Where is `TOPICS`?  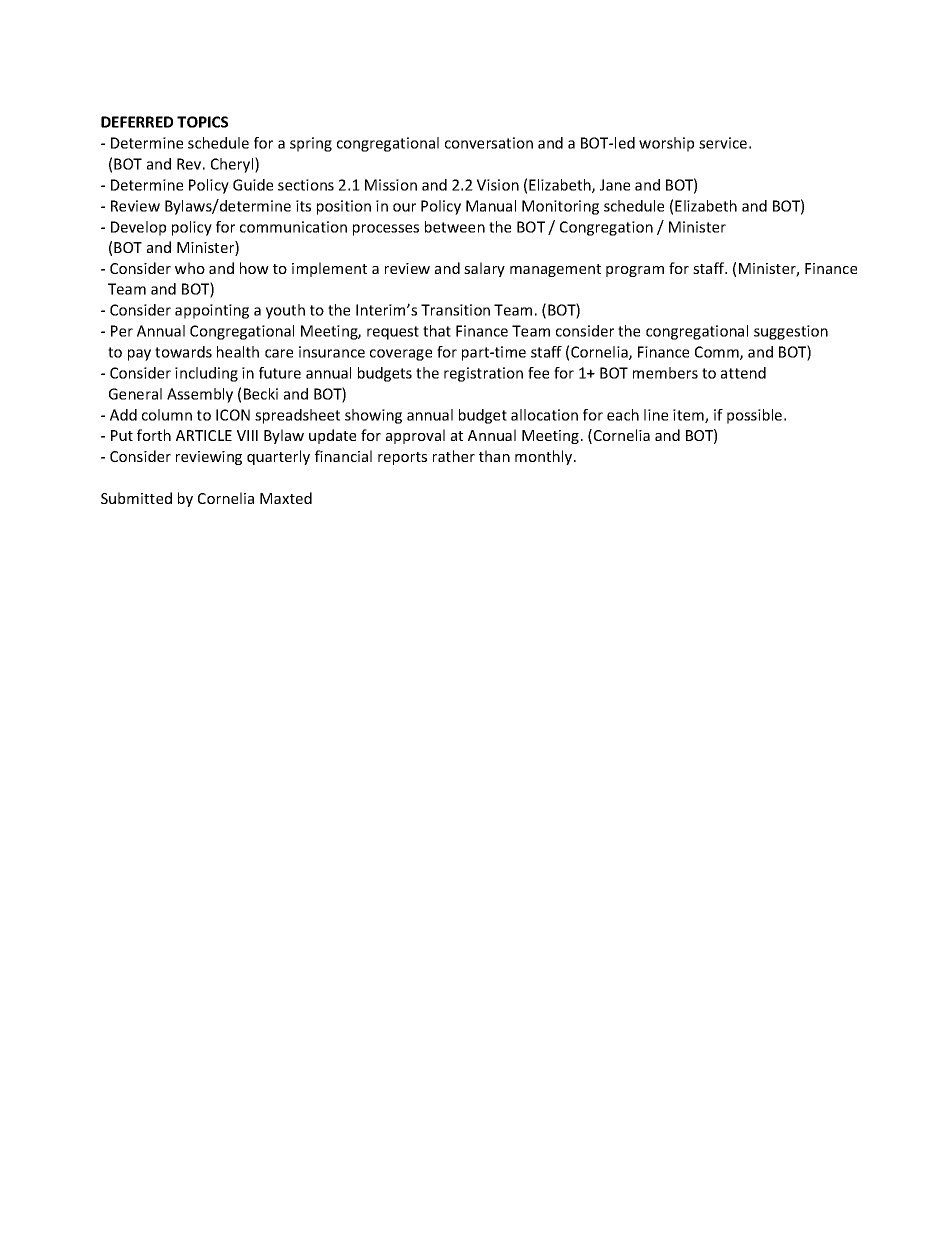
TOPICS is located at coordinates (202, 122).
